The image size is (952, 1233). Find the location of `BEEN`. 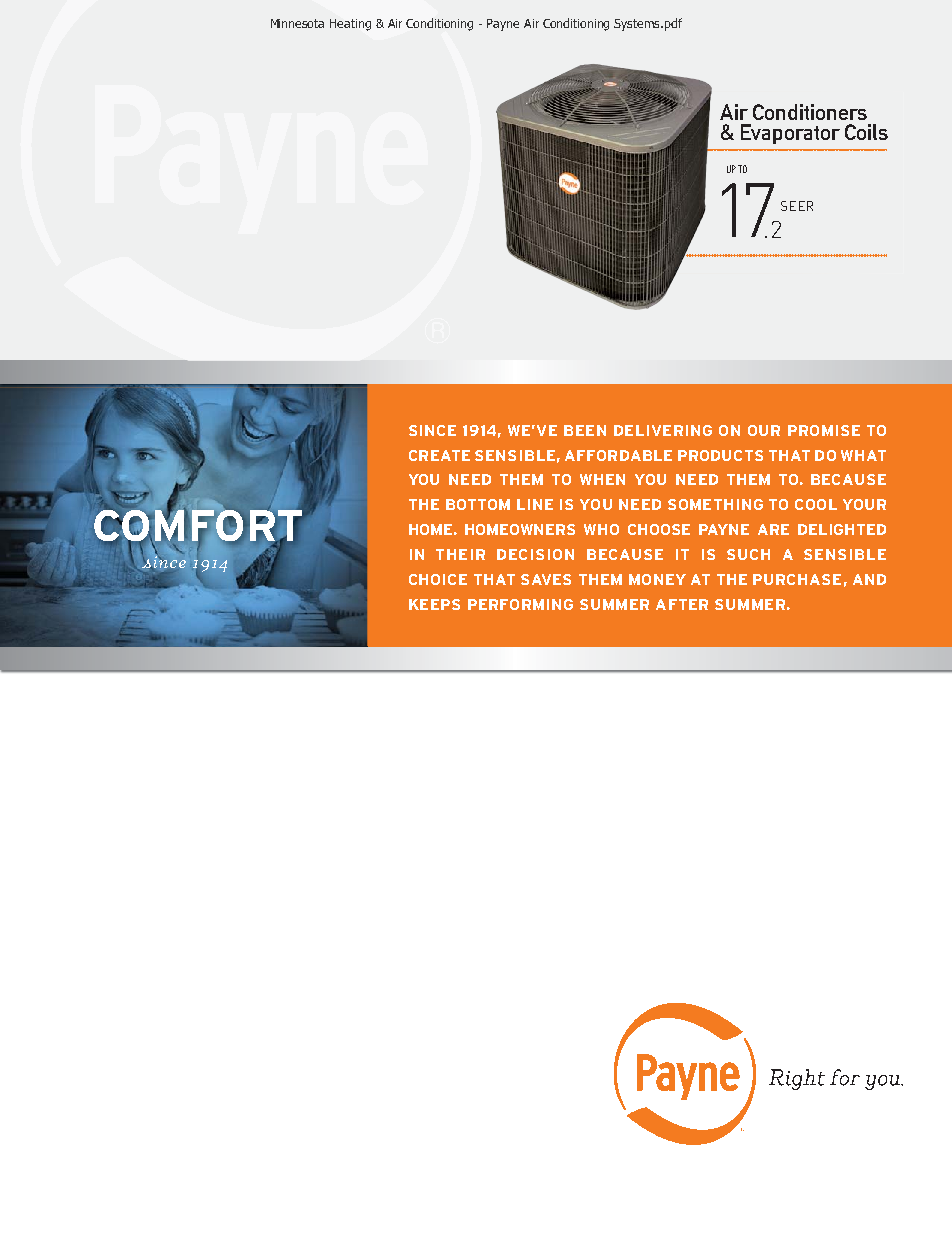

BEEN is located at coordinates (585, 430).
